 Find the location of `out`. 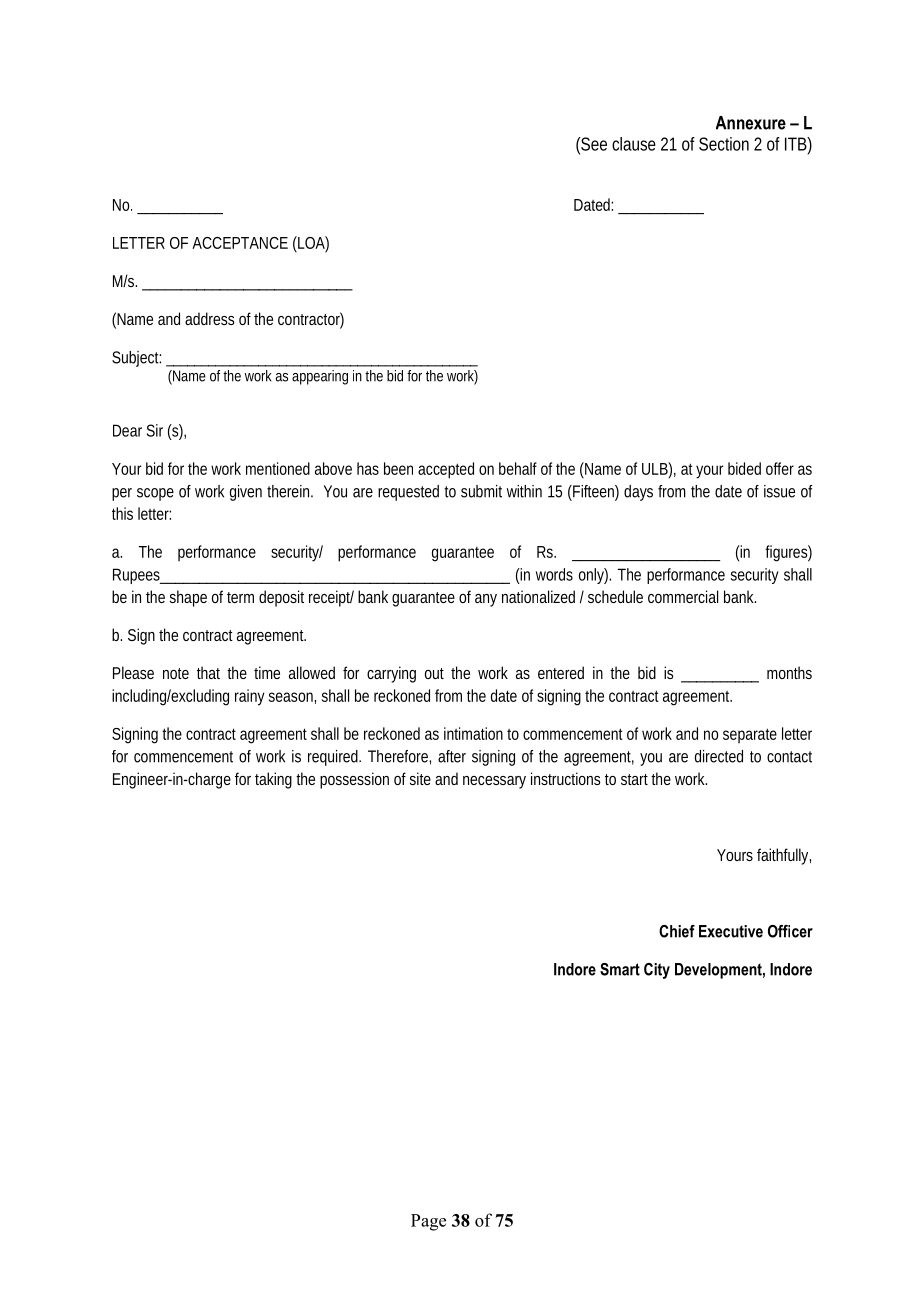

out is located at coordinates (434, 673).
